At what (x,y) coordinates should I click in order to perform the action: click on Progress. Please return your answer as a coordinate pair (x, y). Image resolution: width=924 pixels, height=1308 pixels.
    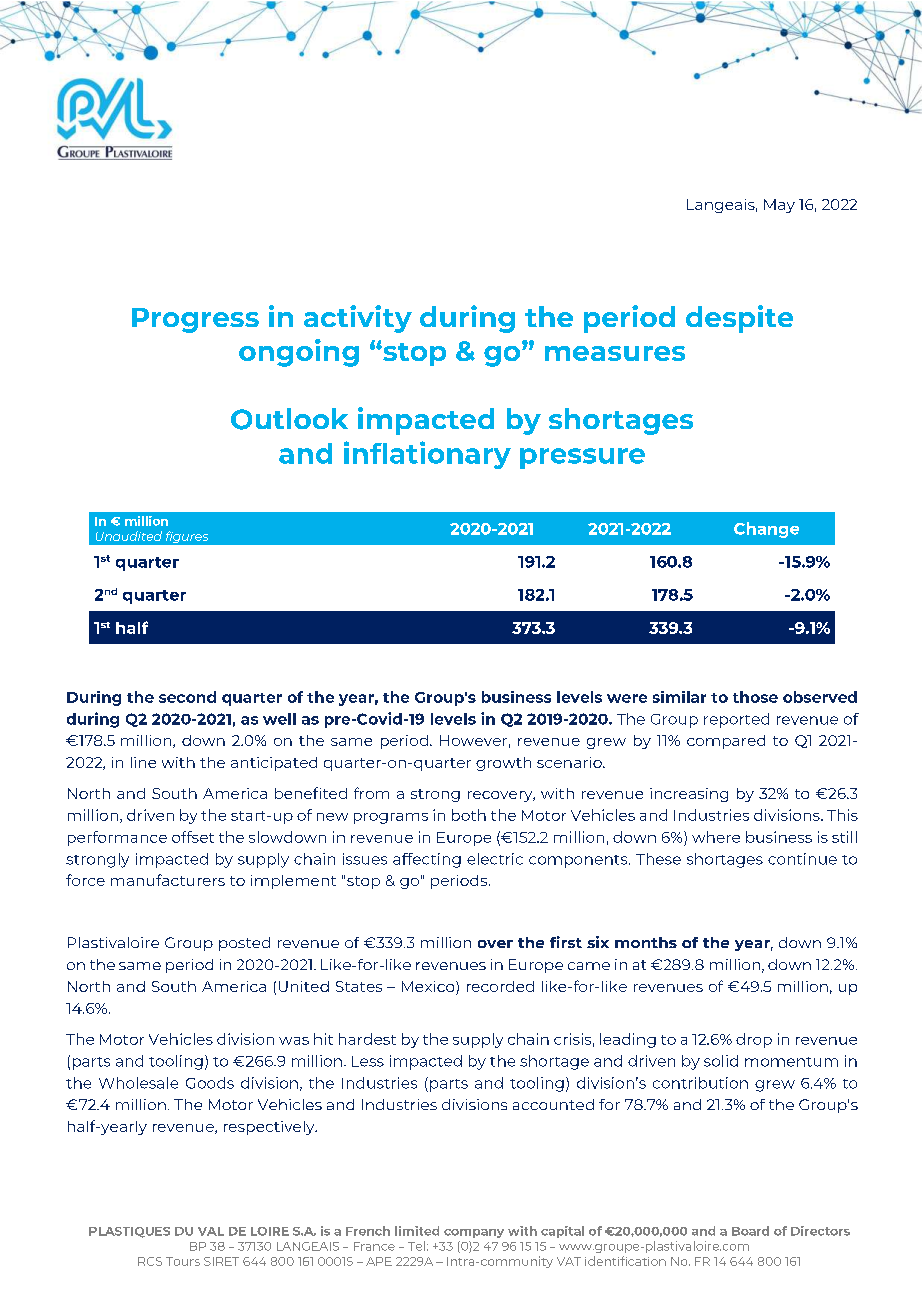
    Looking at the image, I should click on (195, 320).
